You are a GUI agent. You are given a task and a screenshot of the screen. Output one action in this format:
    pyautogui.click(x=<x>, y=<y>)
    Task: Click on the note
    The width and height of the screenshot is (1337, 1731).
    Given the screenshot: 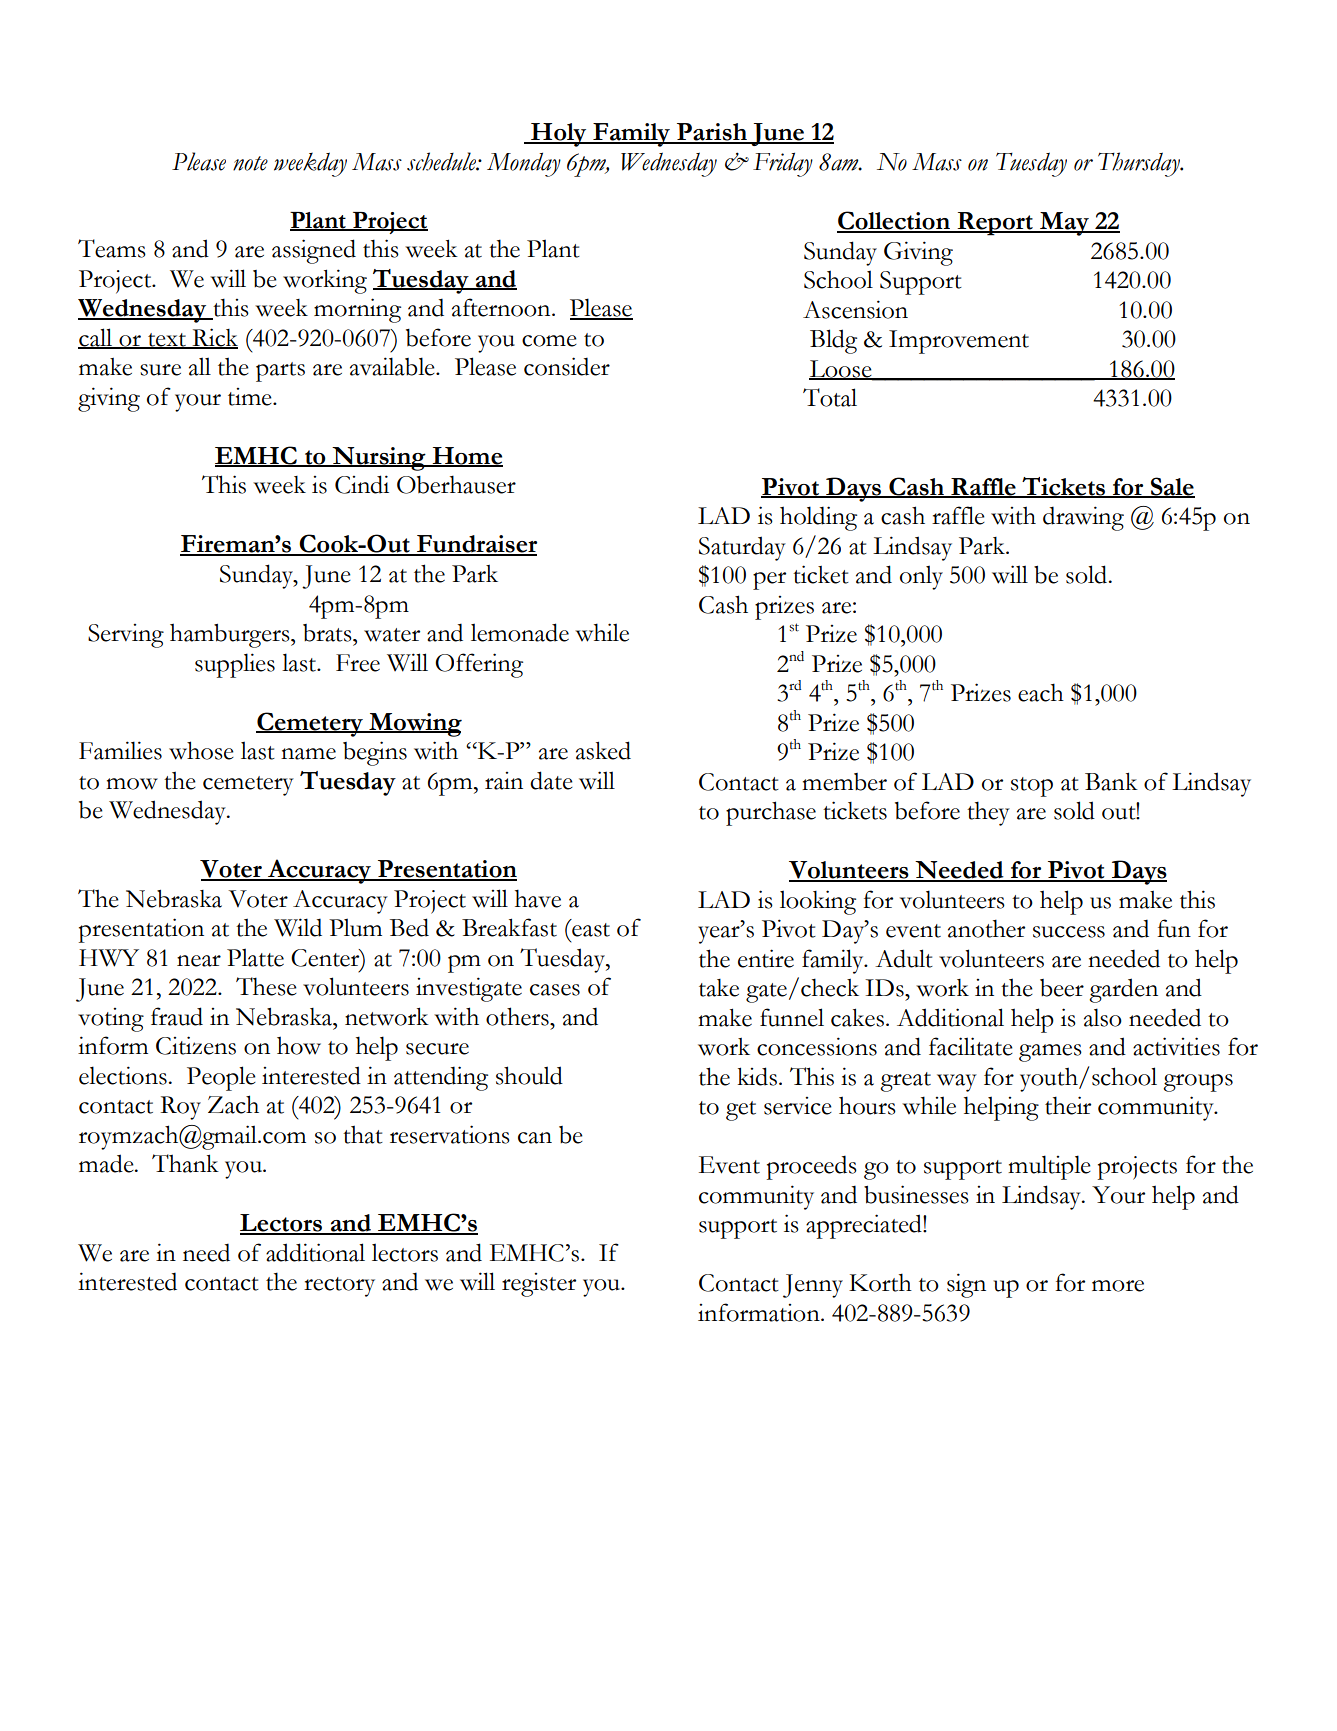 What is the action you would take?
    pyautogui.click(x=250, y=163)
